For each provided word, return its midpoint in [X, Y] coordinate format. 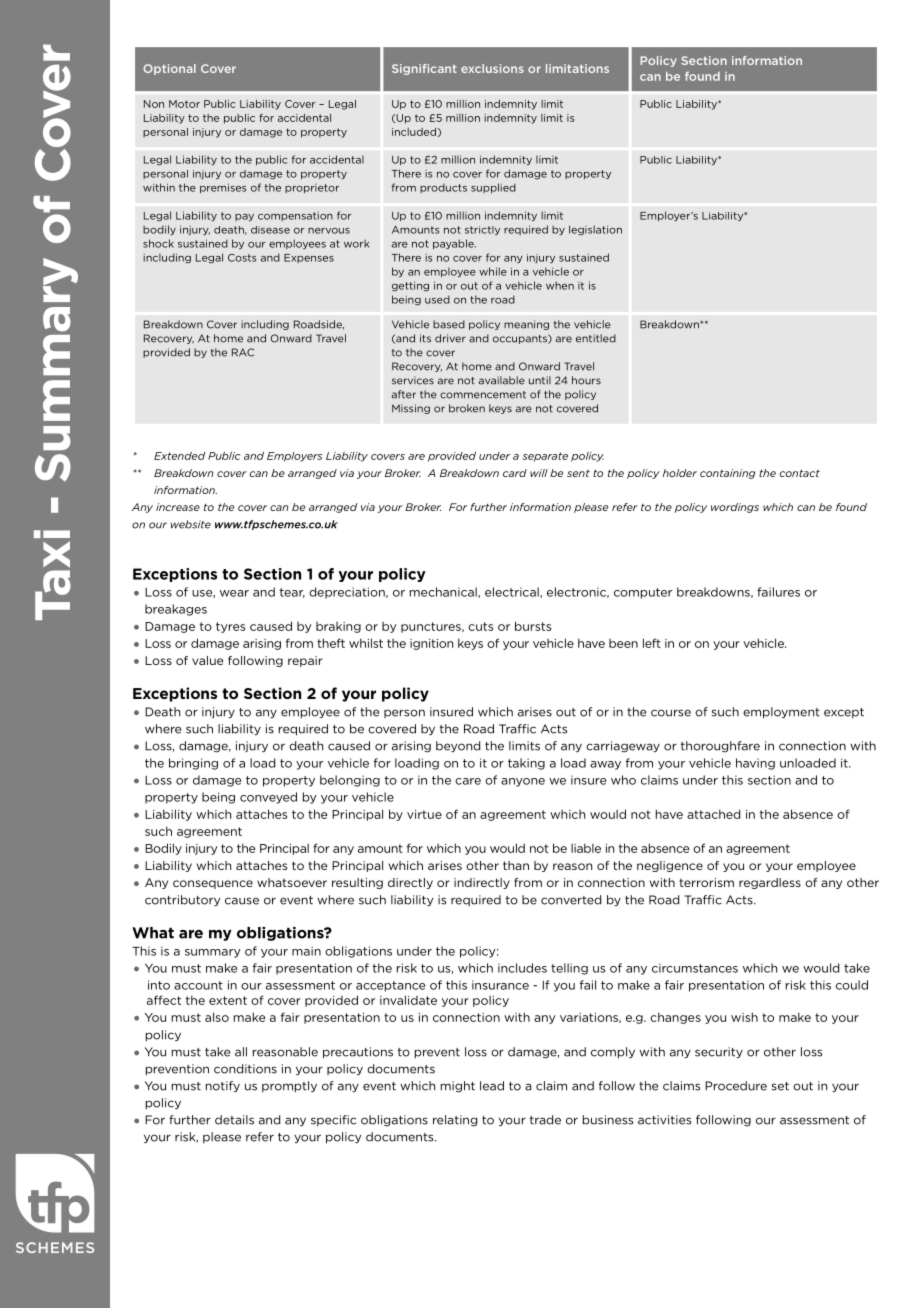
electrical [513, 592]
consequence [213, 884]
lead [492, 1086]
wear [234, 593]
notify [223, 1086]
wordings [735, 508]
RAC [243, 352]
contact [800, 473]
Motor [184, 104]
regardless [770, 883]
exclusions [492, 68]
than [516, 865]
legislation [595, 230]
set [780, 1086]
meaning [526, 325]
